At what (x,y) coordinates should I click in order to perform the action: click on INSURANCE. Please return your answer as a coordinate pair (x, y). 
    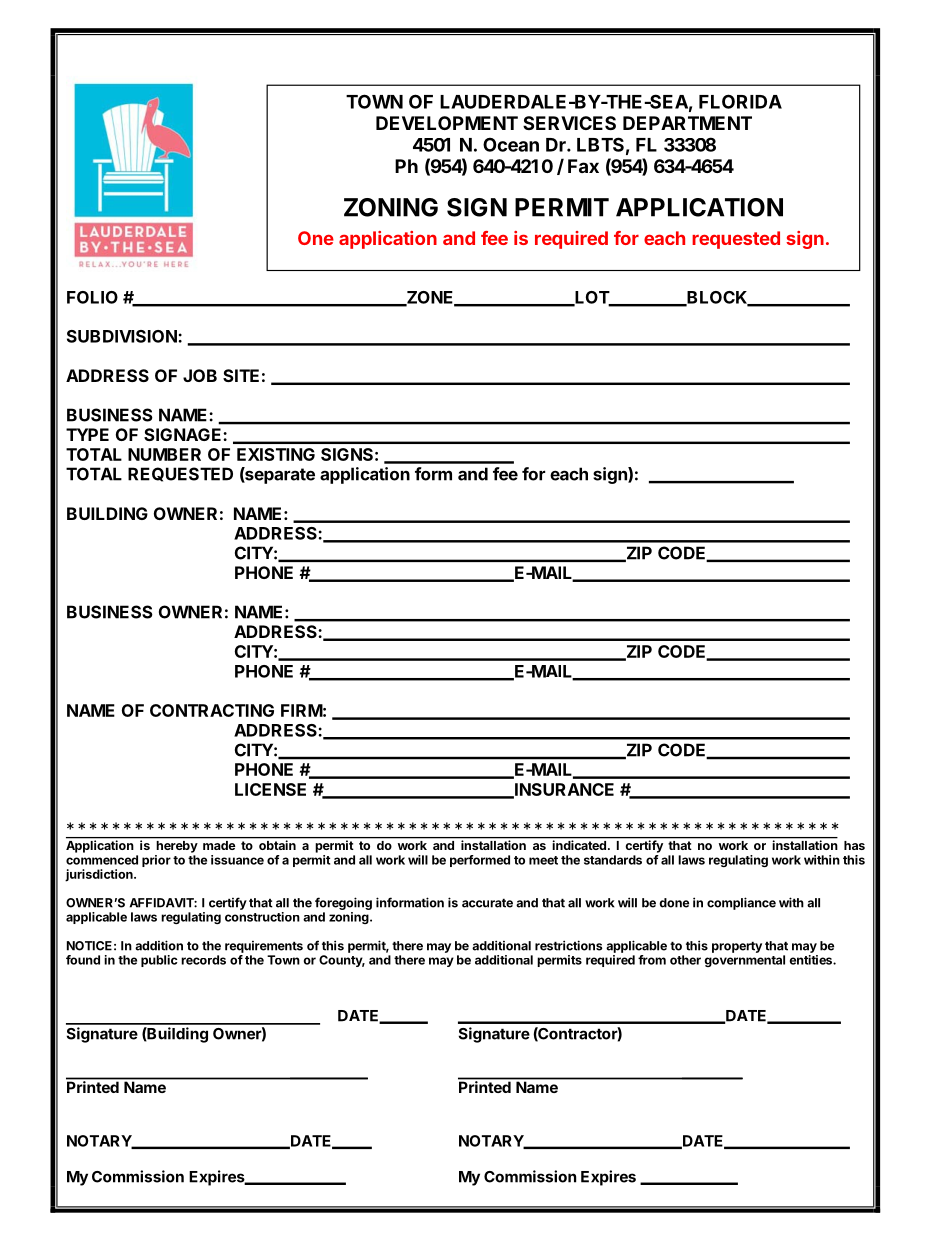
    Looking at the image, I should click on (563, 790).
